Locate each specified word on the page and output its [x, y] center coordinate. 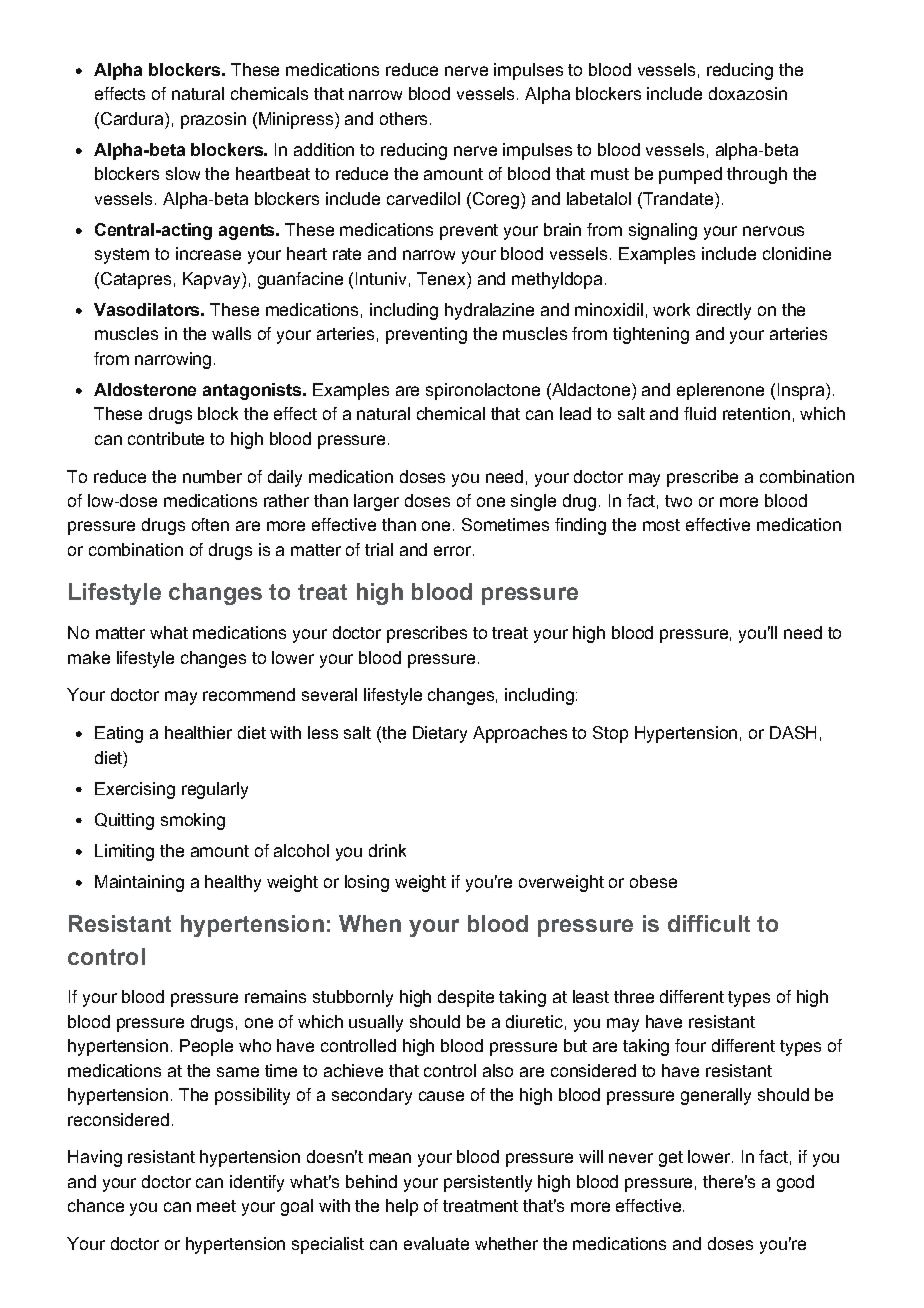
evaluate [436, 1243]
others [403, 118]
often [210, 524]
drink [387, 850]
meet [216, 1206]
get [671, 1159]
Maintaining [139, 883]
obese [653, 881]
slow [183, 173]
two [678, 501]
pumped [690, 175]
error [454, 551]
